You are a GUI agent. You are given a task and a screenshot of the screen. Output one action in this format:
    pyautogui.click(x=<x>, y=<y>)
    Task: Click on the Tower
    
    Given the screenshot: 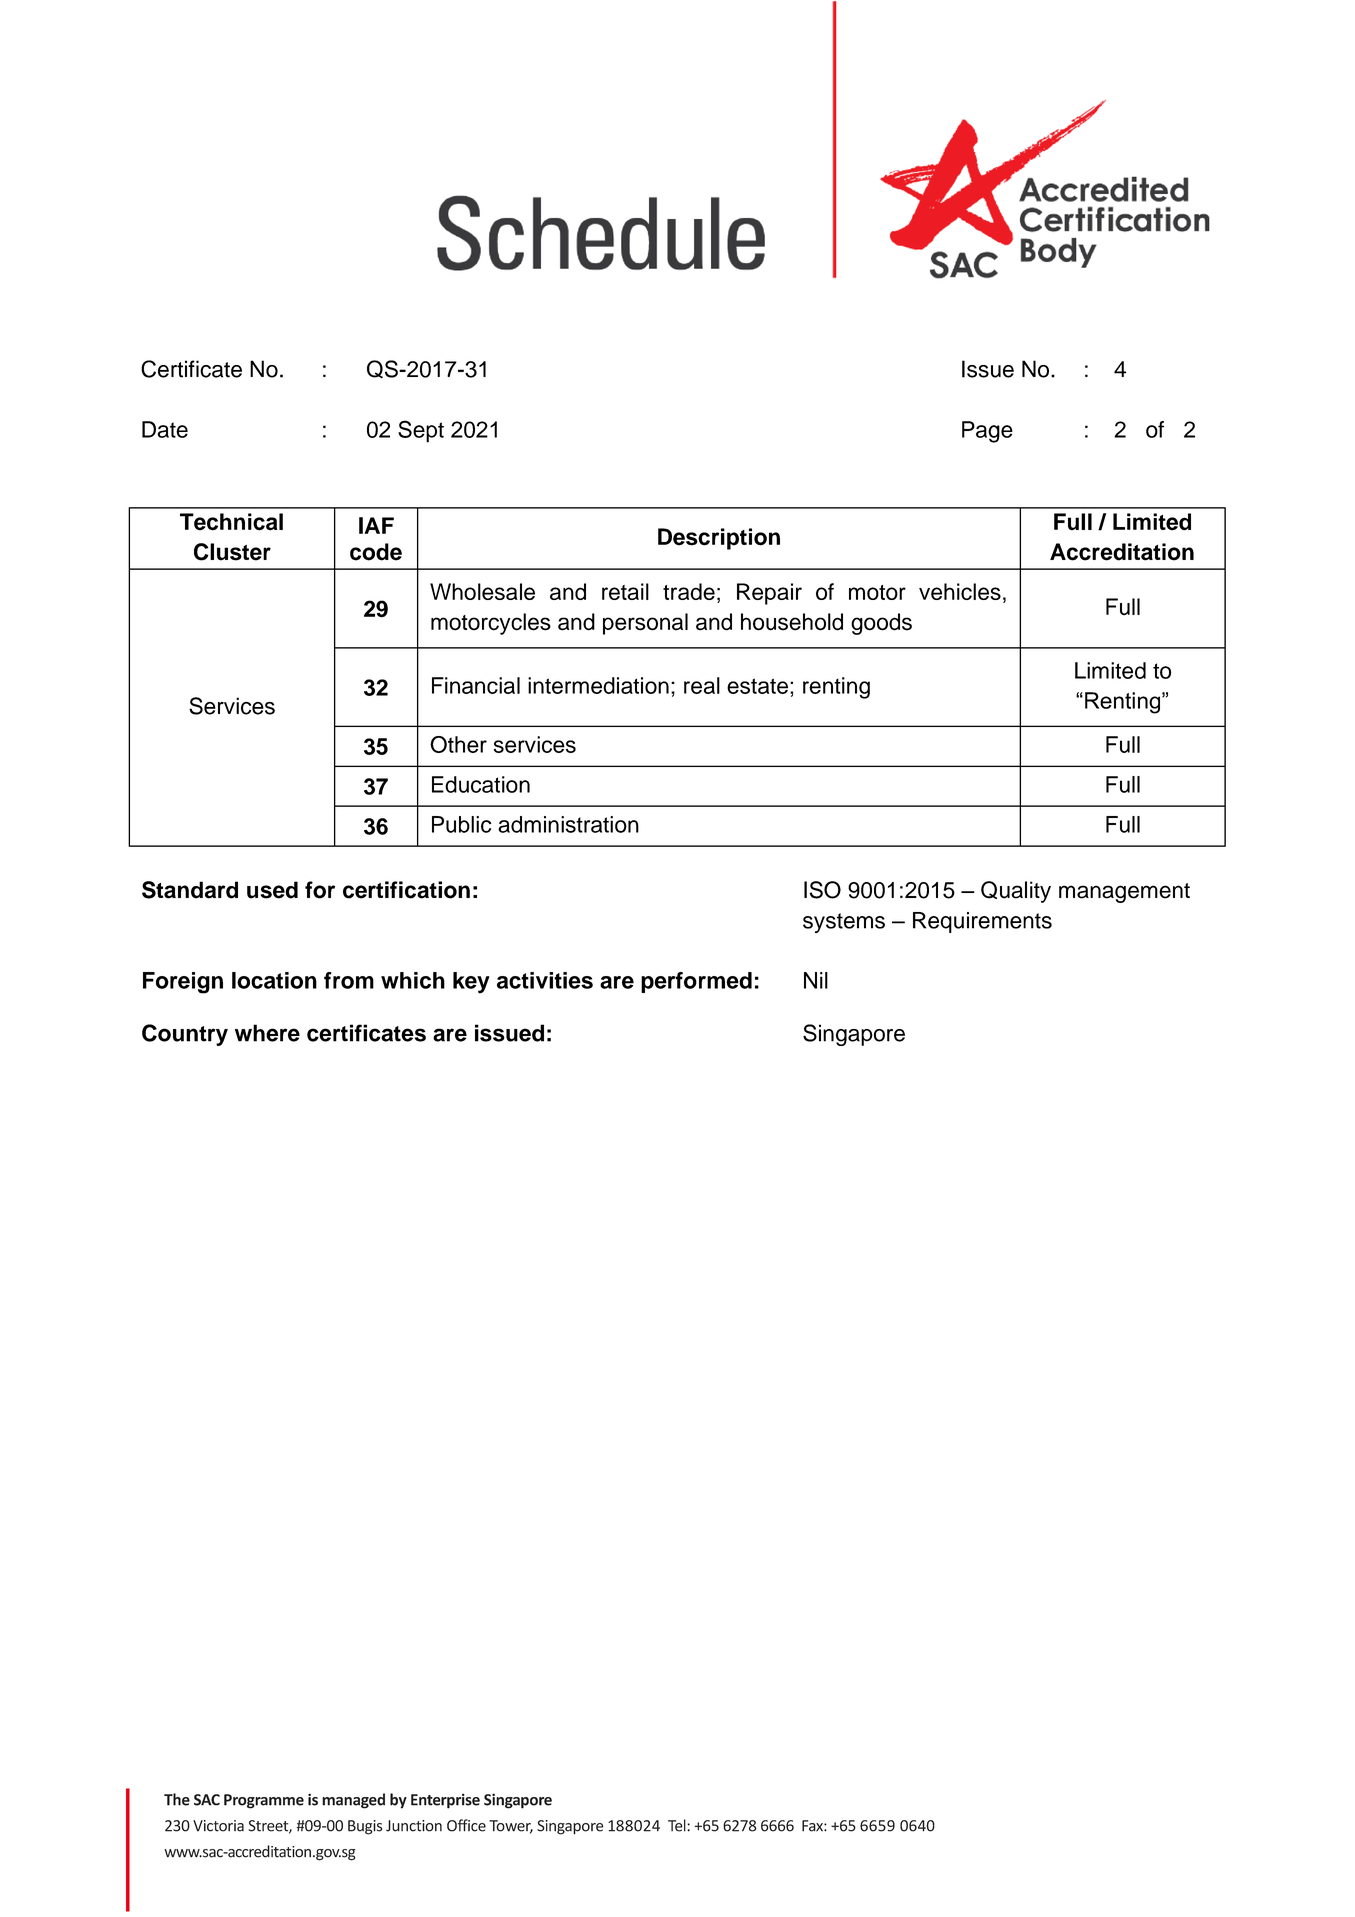 What is the action you would take?
    pyautogui.click(x=511, y=1827)
